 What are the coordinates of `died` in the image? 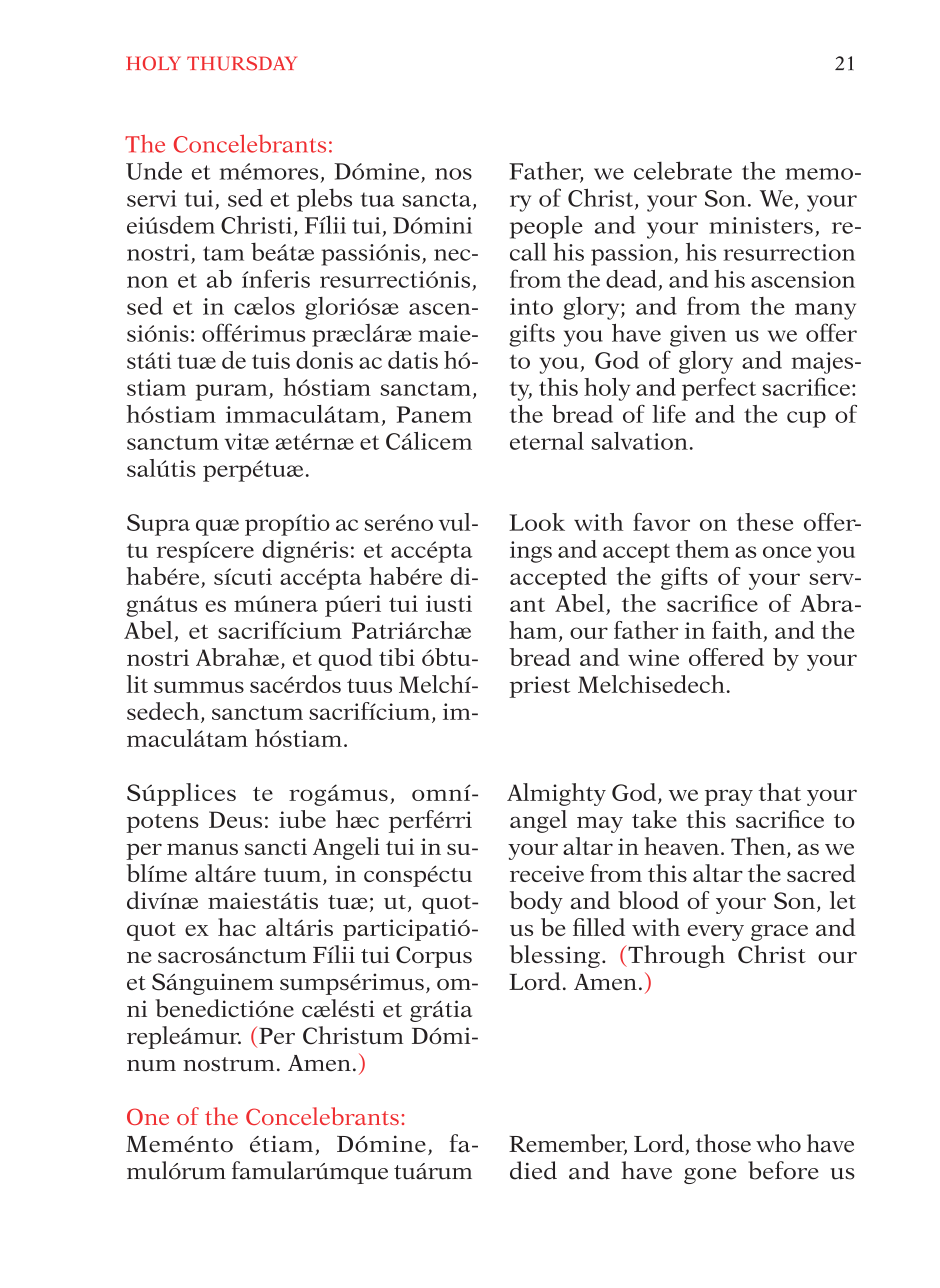 It's located at (533, 1170).
